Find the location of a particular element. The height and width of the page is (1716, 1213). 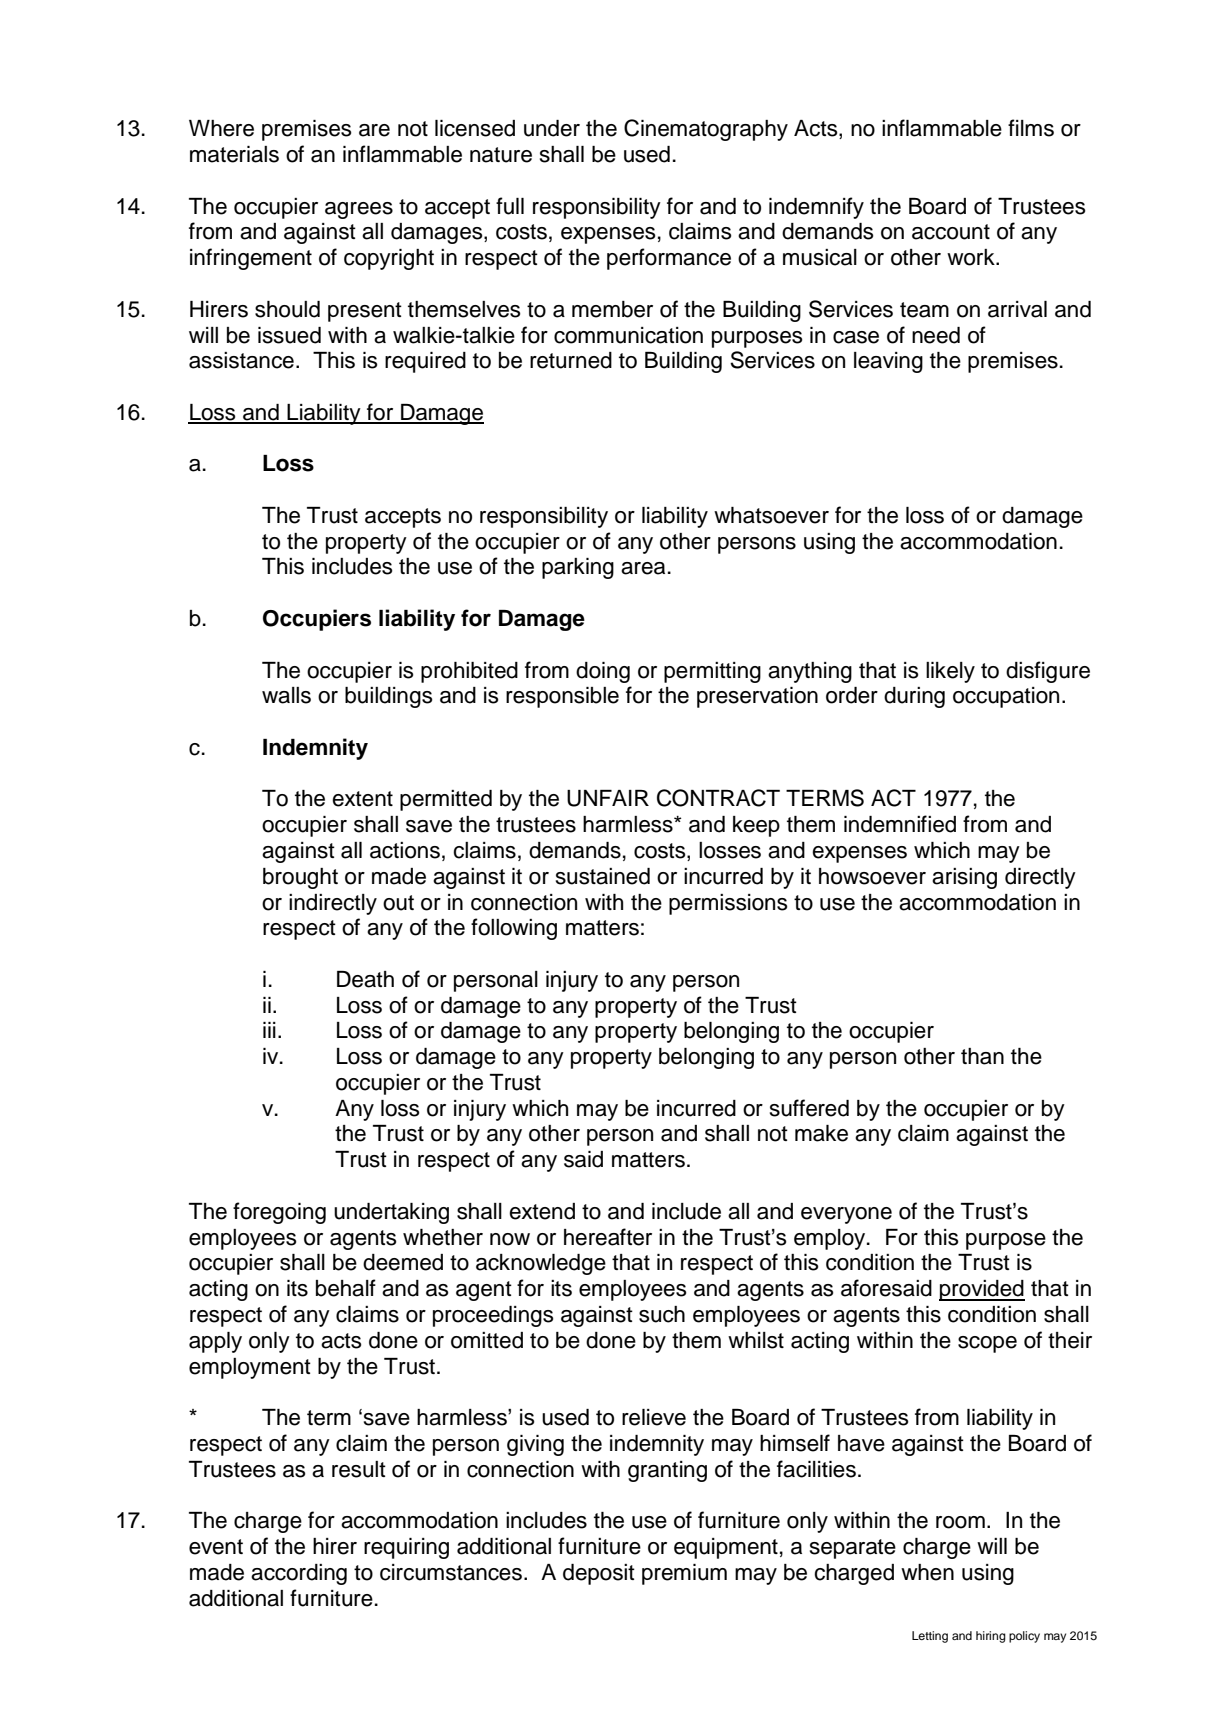

account is located at coordinates (951, 232).
